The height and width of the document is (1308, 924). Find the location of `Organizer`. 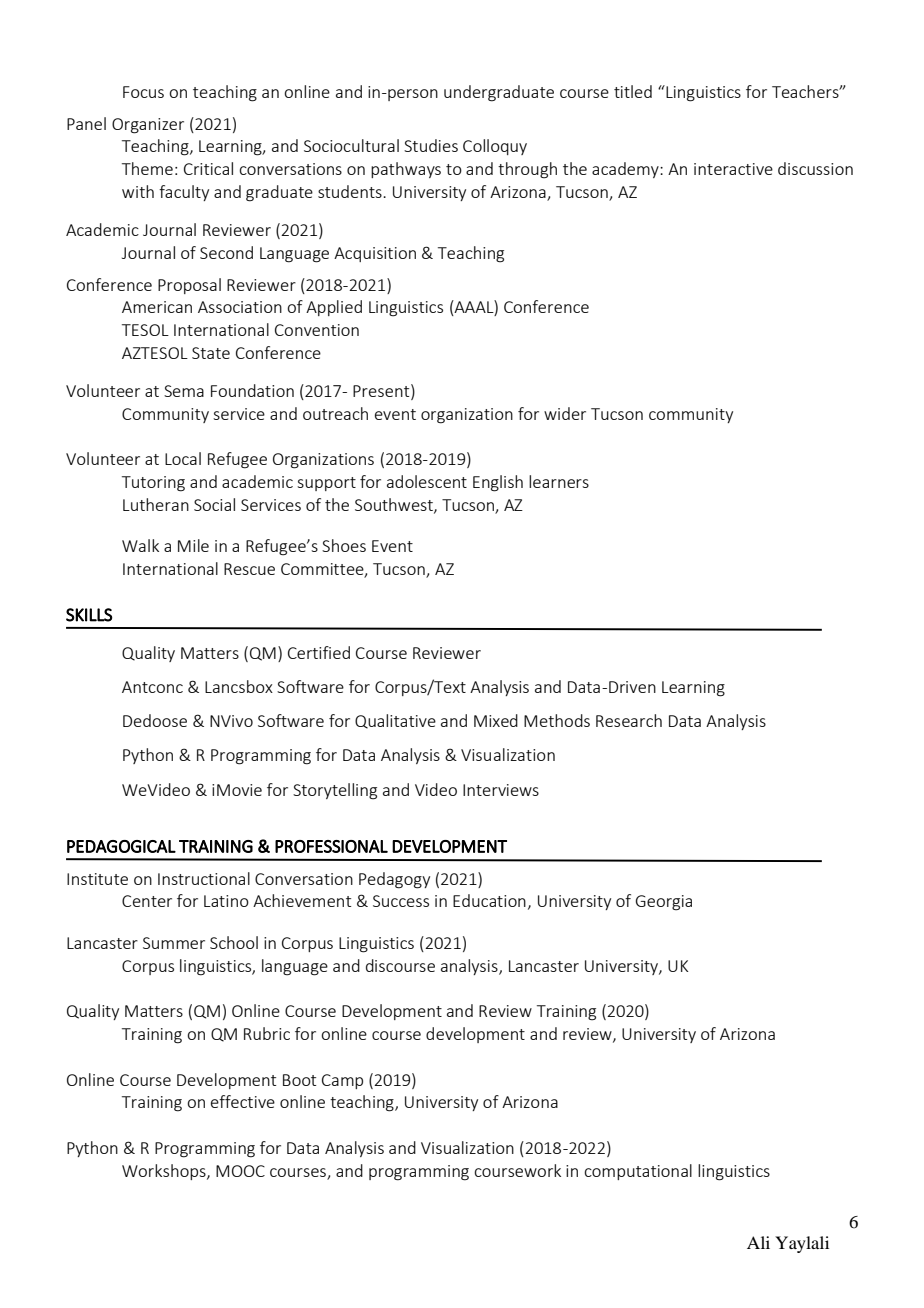

Organizer is located at coordinates (148, 126).
